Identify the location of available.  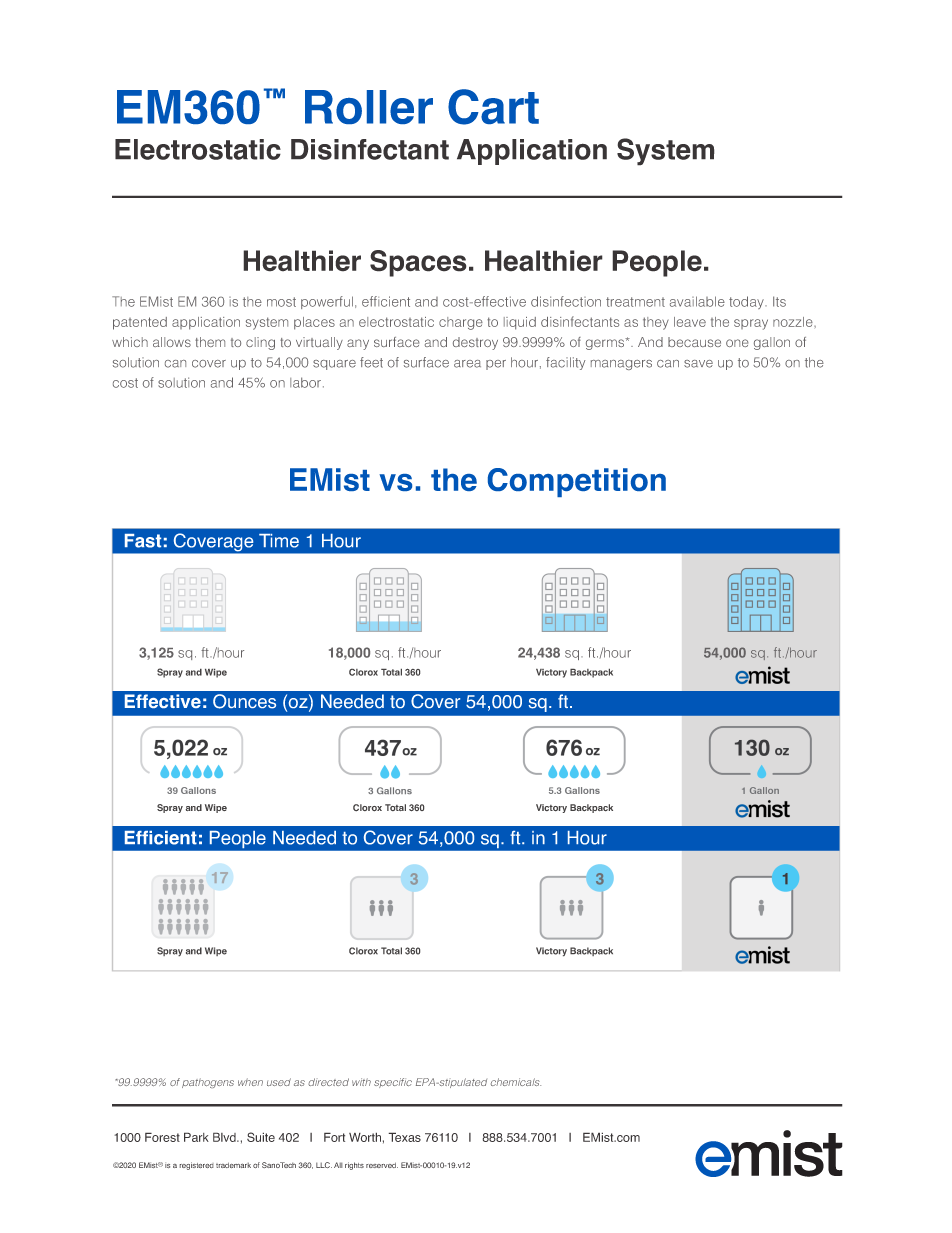
(697, 301).
